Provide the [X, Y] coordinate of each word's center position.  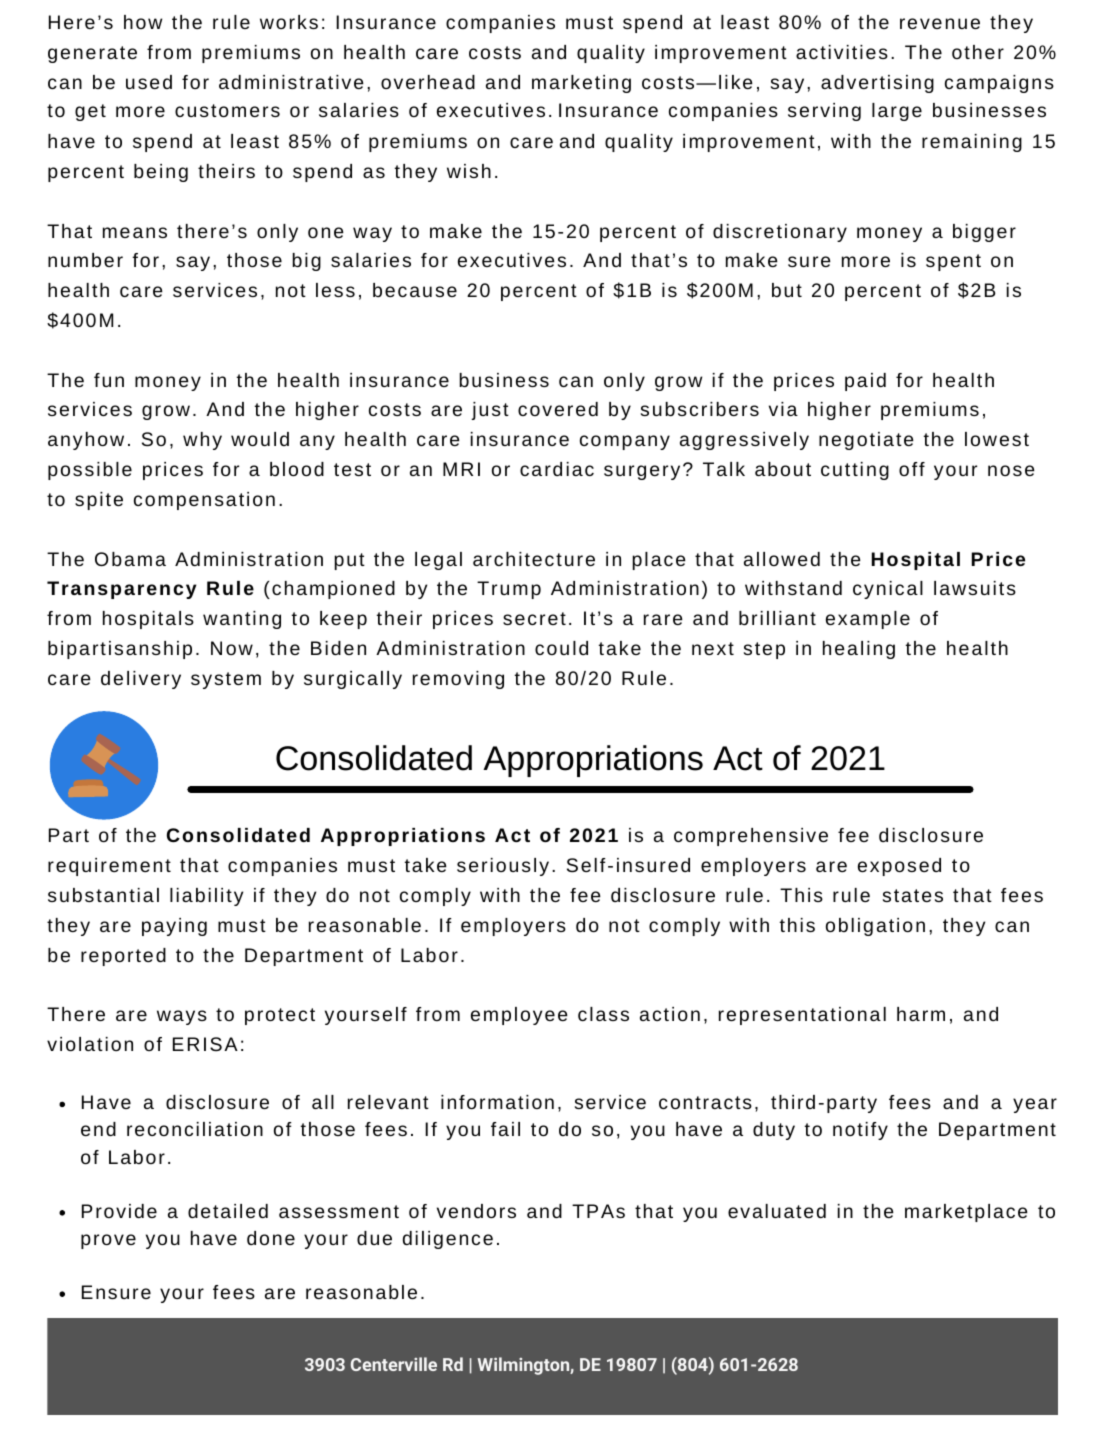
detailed [228, 1211]
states [913, 895]
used [149, 82]
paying [174, 927]
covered [558, 409]
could [561, 648]
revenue [940, 23]
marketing [581, 84]
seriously [503, 867]
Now [232, 648]
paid [865, 382]
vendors [476, 1211]
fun [109, 380]
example [868, 620]
